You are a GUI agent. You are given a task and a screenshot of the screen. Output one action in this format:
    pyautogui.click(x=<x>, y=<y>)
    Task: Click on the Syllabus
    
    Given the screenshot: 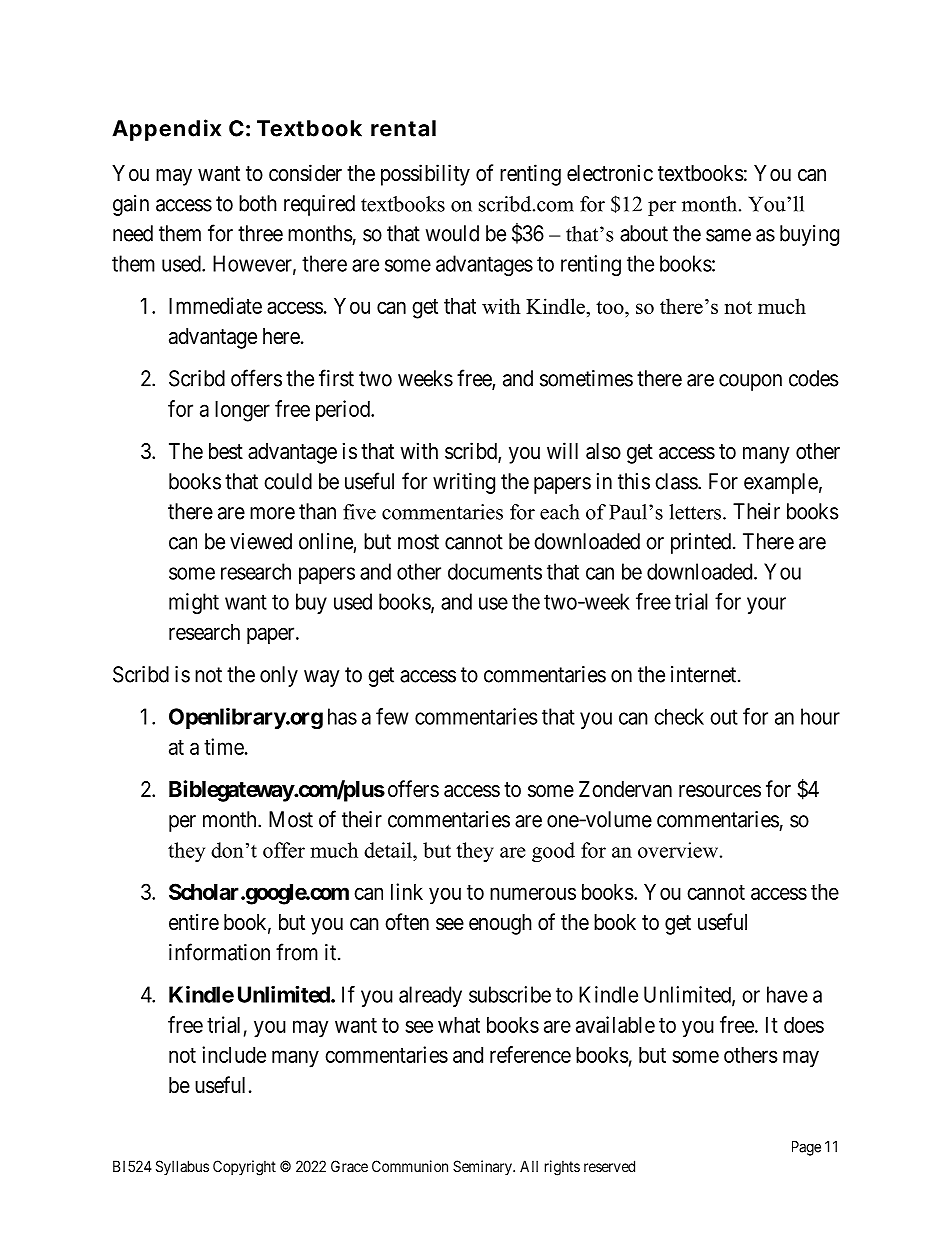 What is the action you would take?
    pyautogui.click(x=182, y=1167)
